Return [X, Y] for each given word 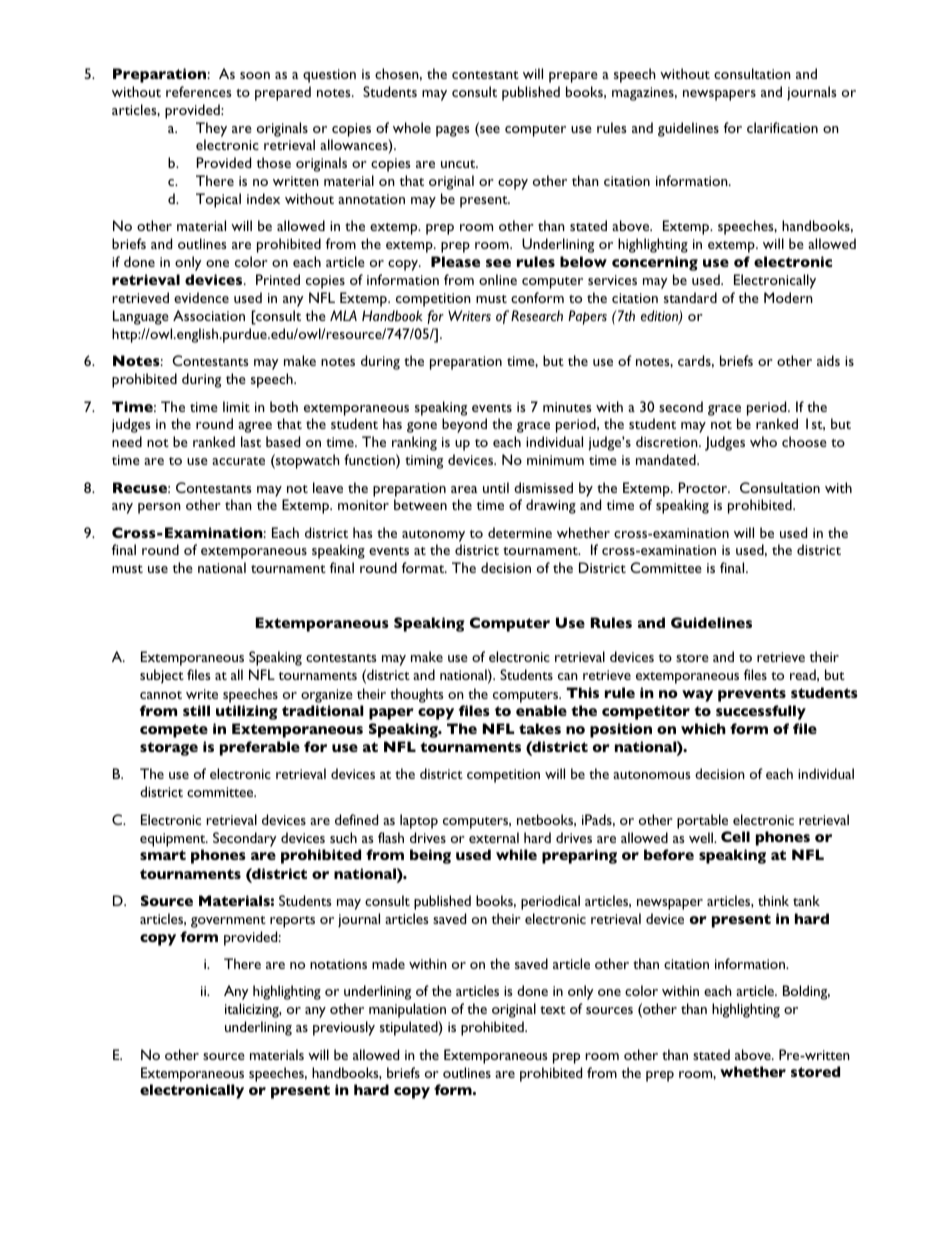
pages [453, 131]
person [159, 508]
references [199, 91]
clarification [782, 127]
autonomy [433, 536]
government [228, 922]
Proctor [704, 487]
